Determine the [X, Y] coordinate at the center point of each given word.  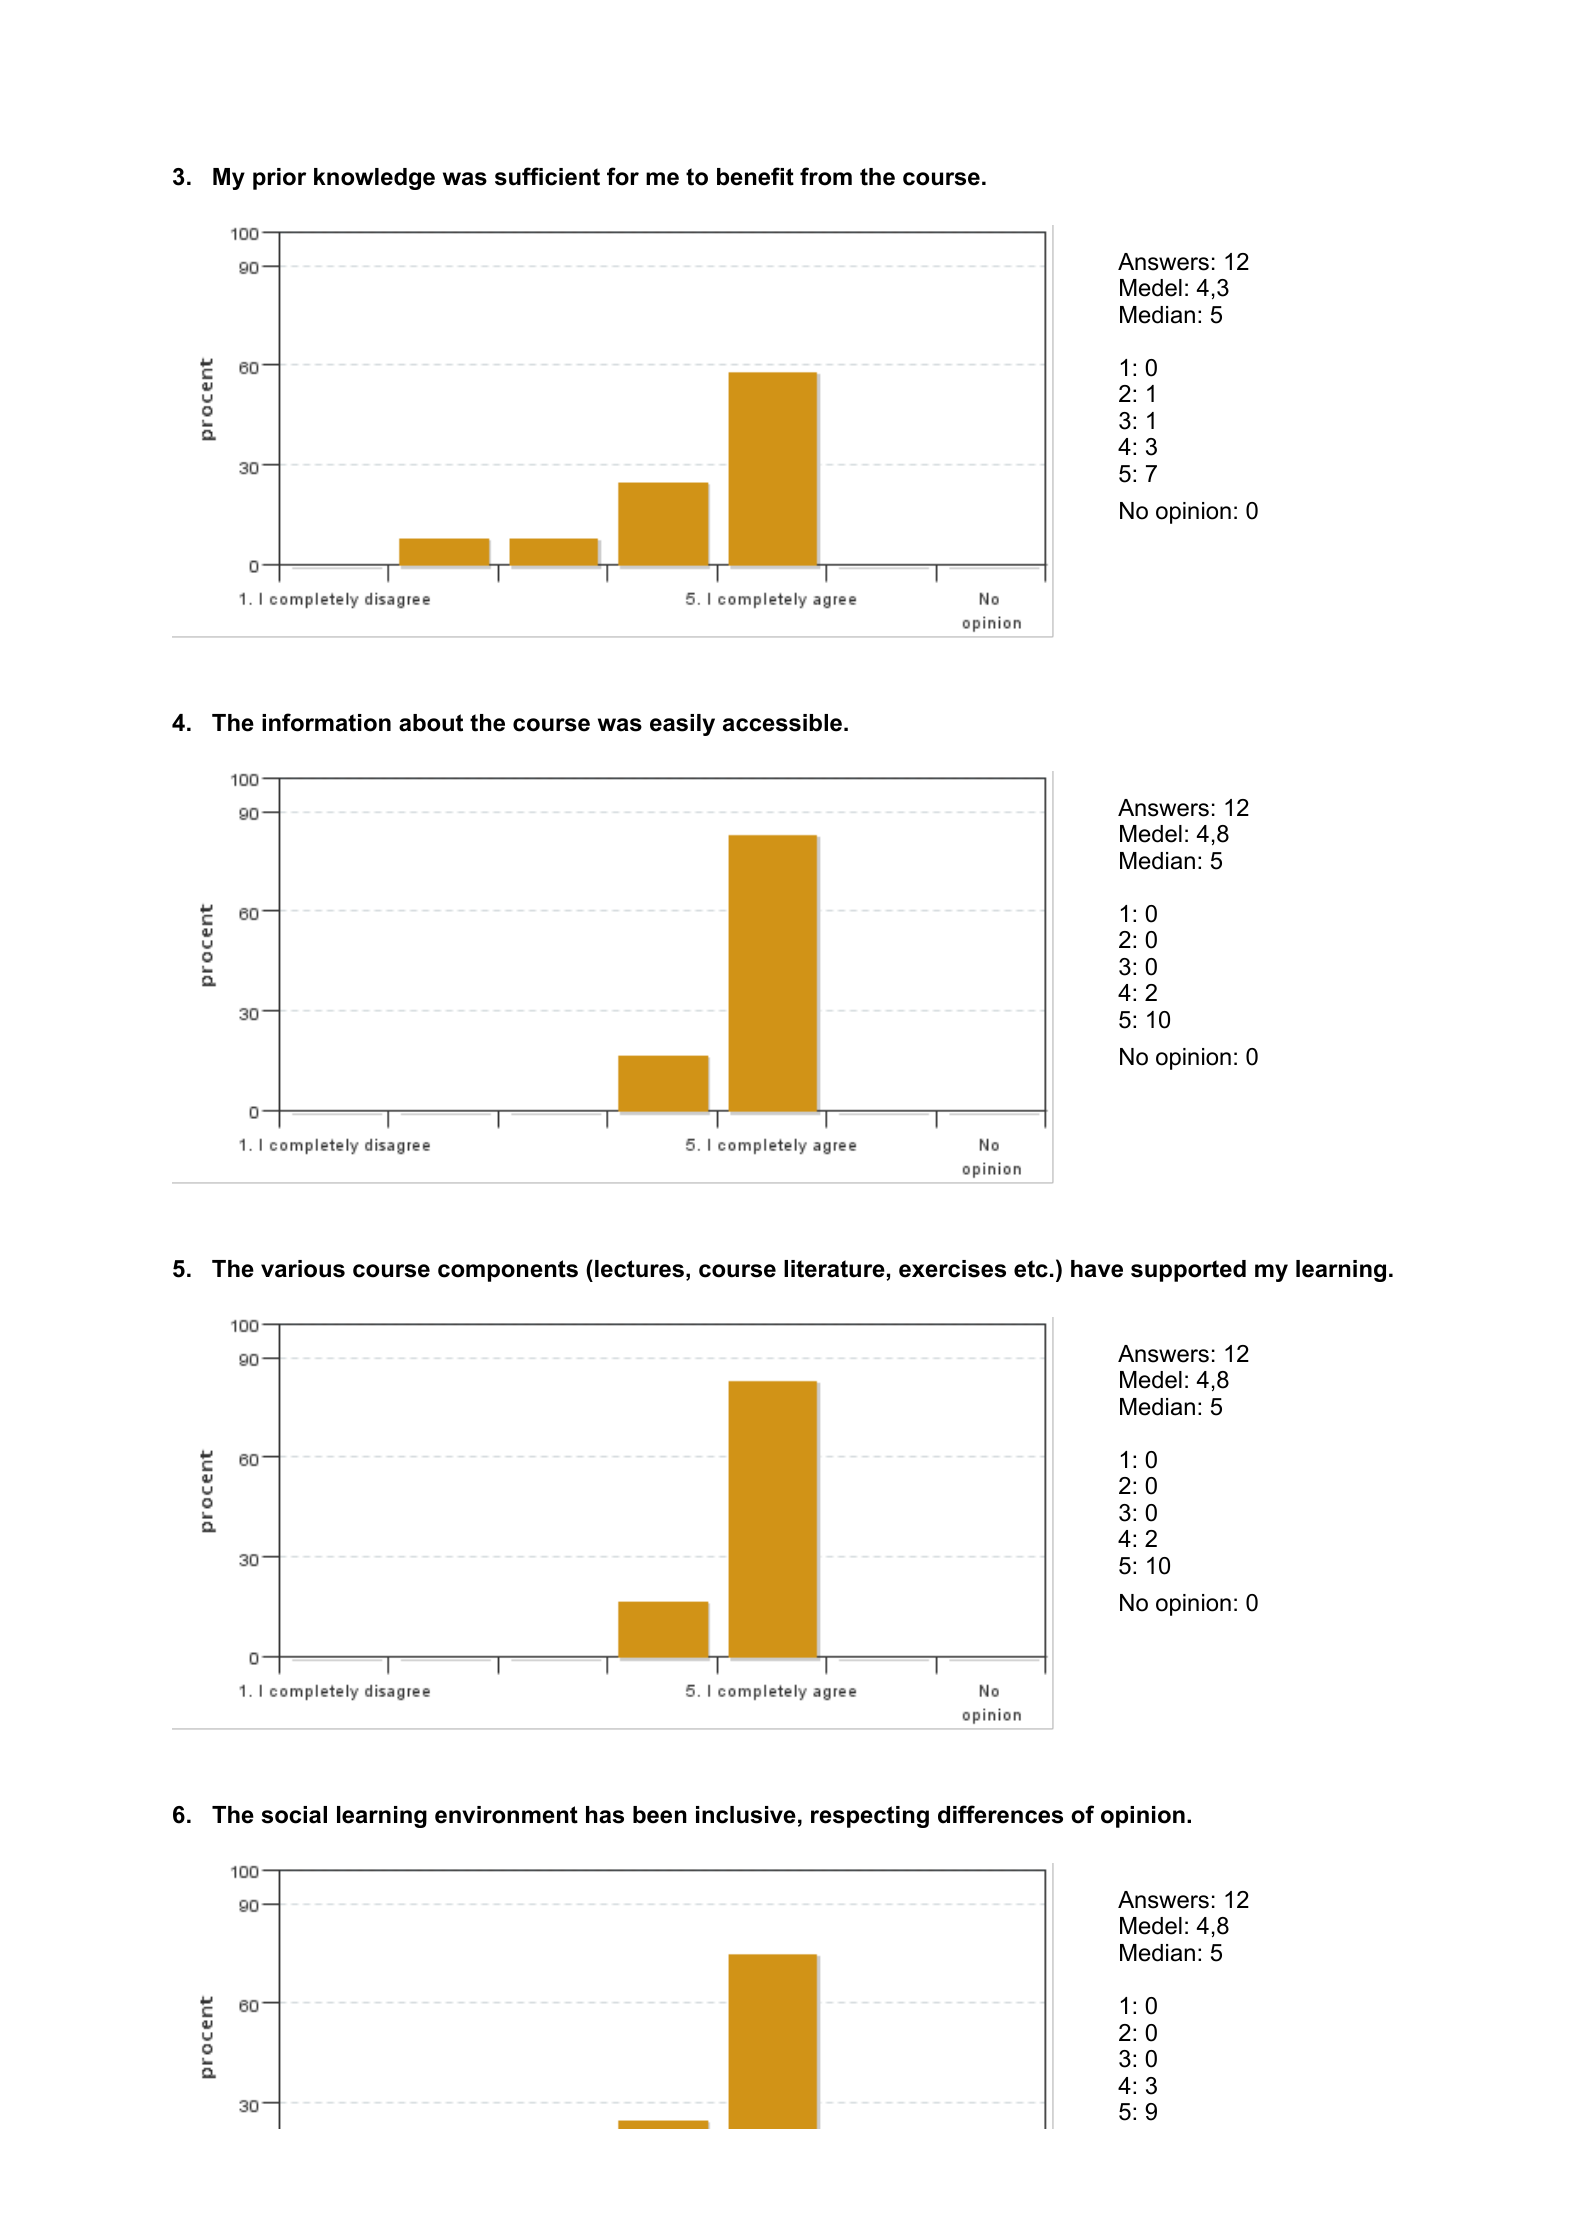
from [826, 176]
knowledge [374, 179]
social [294, 1815]
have [1097, 1269]
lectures [639, 1269]
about [431, 723]
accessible [784, 723]
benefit [755, 176]
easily [682, 725]
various [303, 1269]
